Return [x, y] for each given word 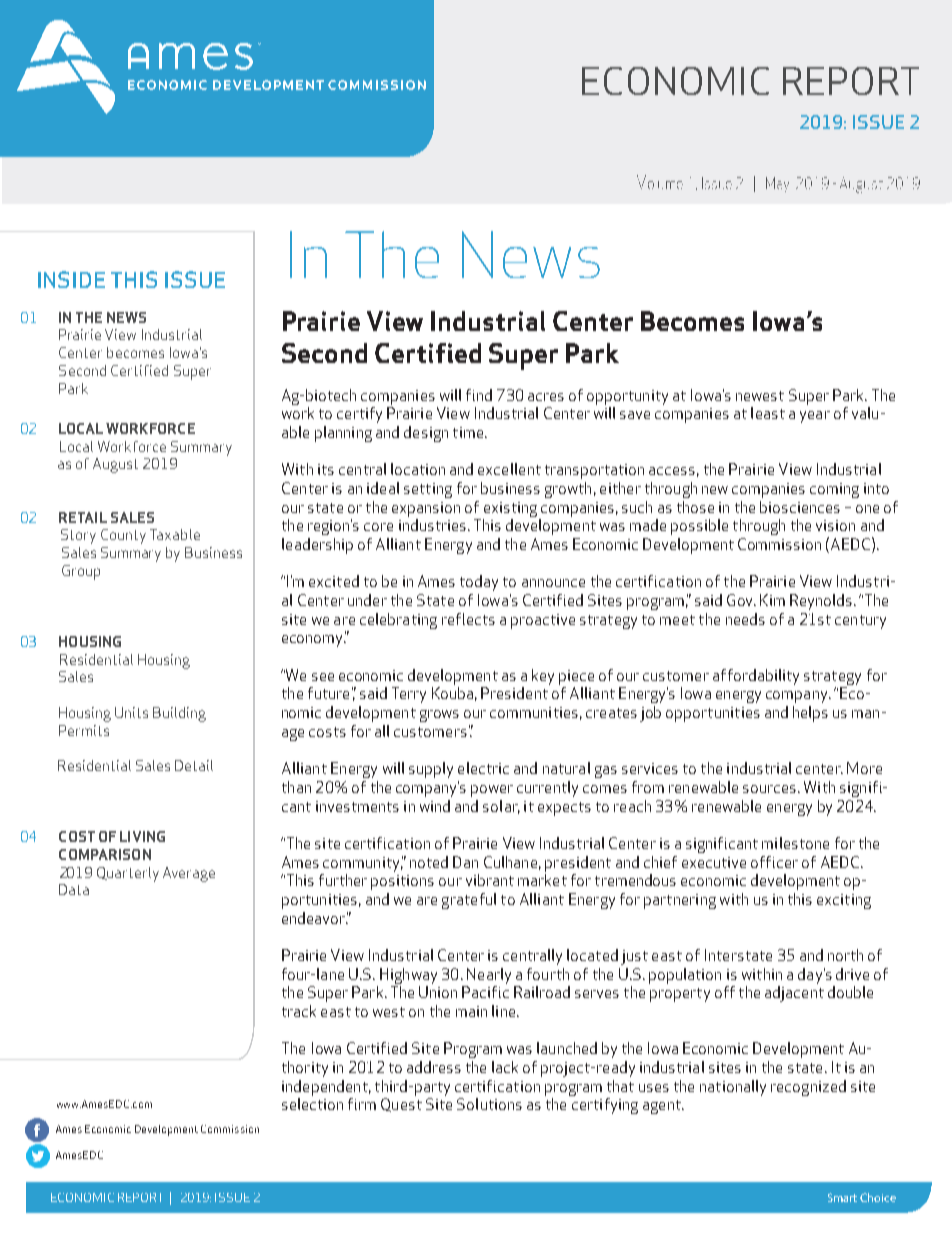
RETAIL [83, 517]
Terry [409, 695]
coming [834, 490]
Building [179, 714]
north [845, 955]
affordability [756, 677]
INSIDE [71, 279]
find [479, 395]
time [468, 432]
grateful [469, 901]
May [777, 184]
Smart [842, 1197]
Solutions [489, 1104]
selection [312, 1104]
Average [189, 874]
